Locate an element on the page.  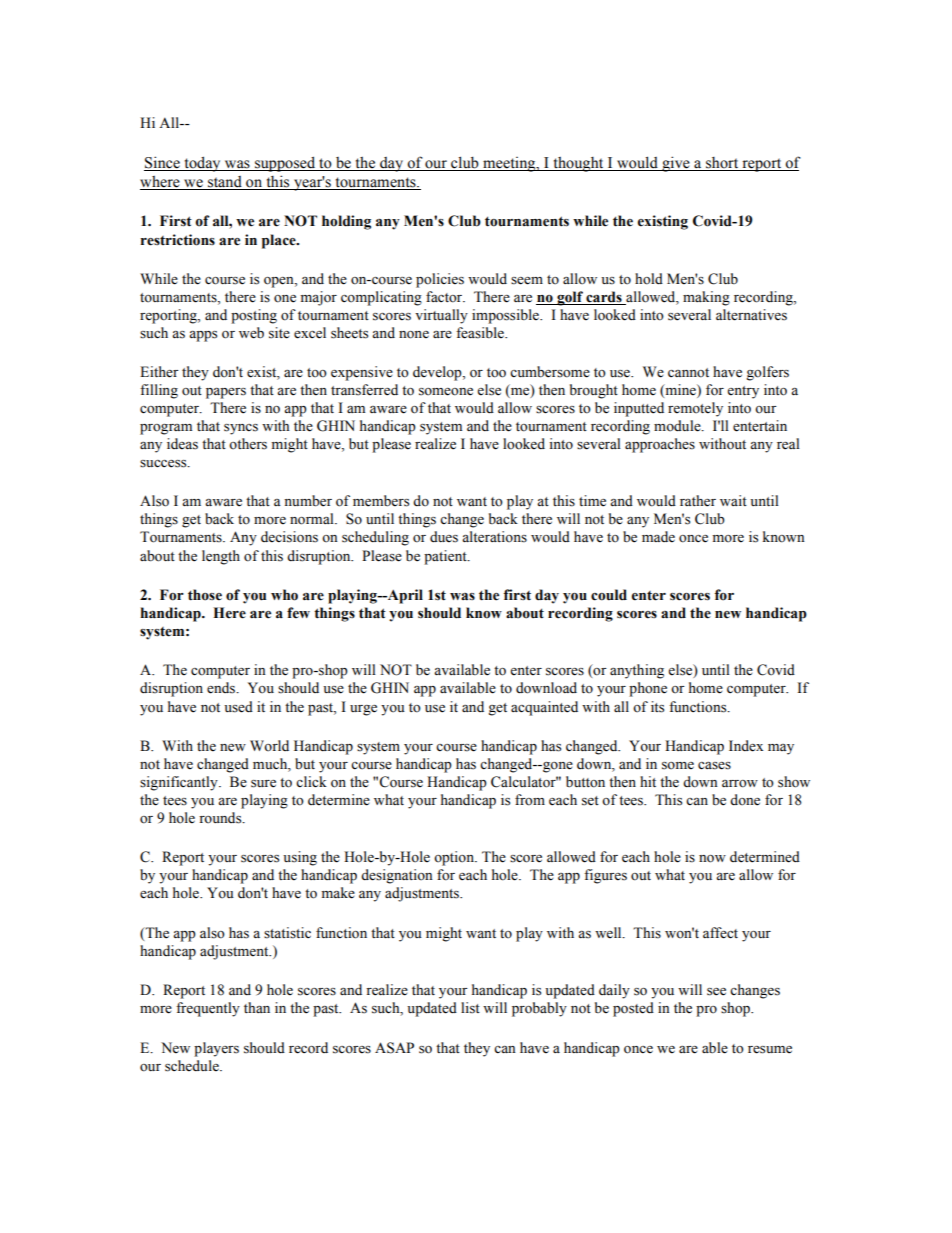
those is located at coordinates (205, 595).
